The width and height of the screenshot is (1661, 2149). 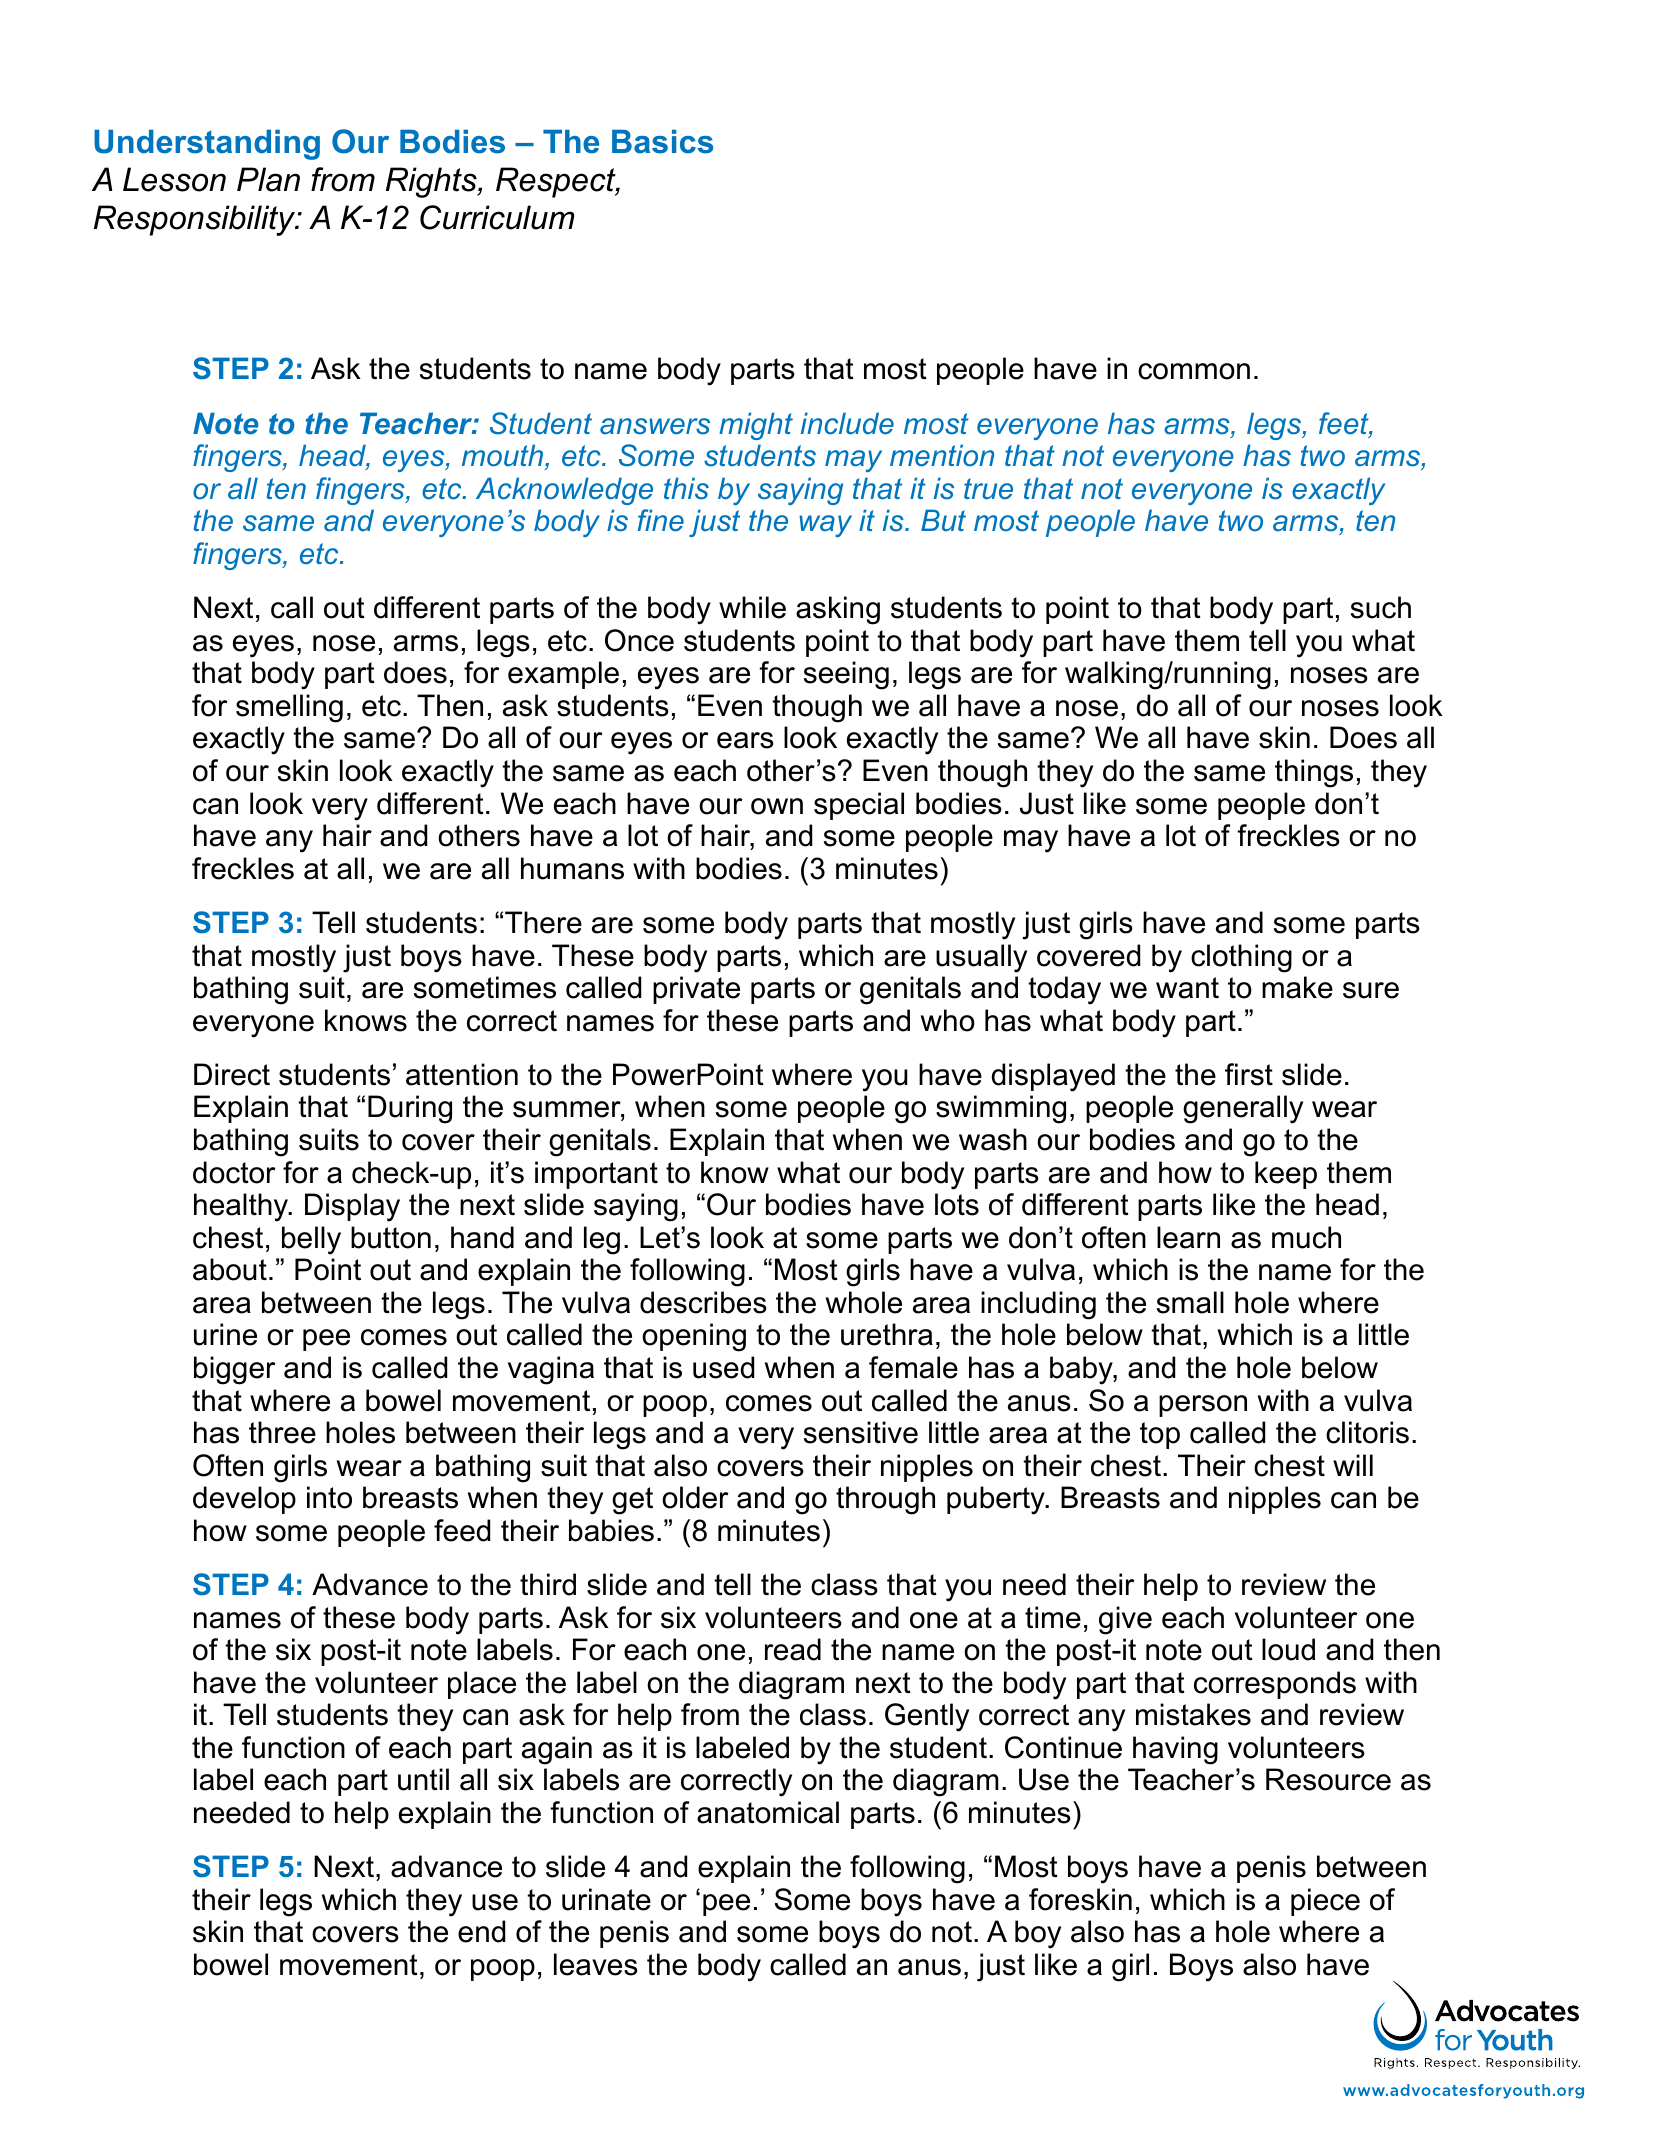 I want to click on urine, so click(x=225, y=1334).
